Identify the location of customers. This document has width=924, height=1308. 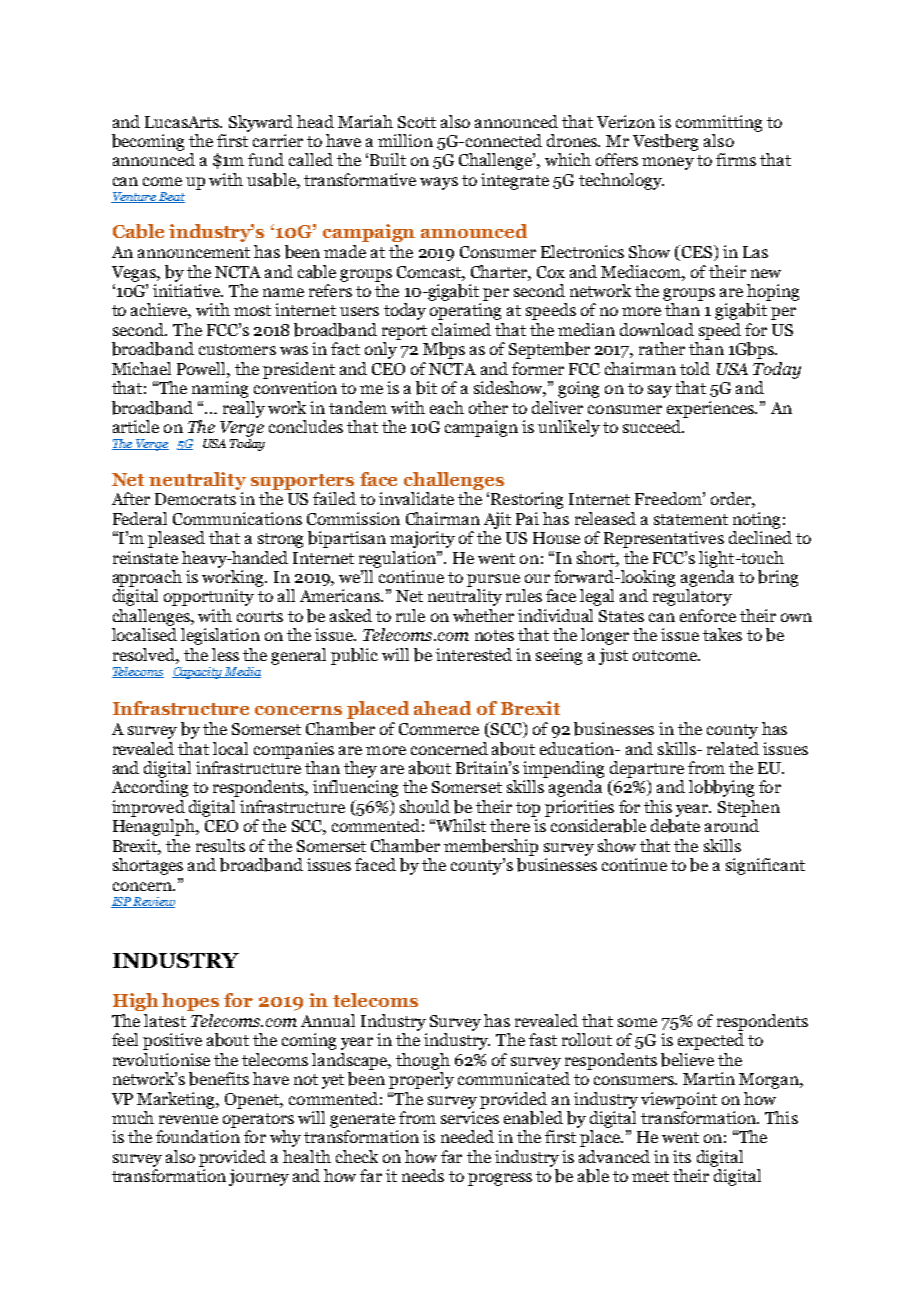
(237, 349).
